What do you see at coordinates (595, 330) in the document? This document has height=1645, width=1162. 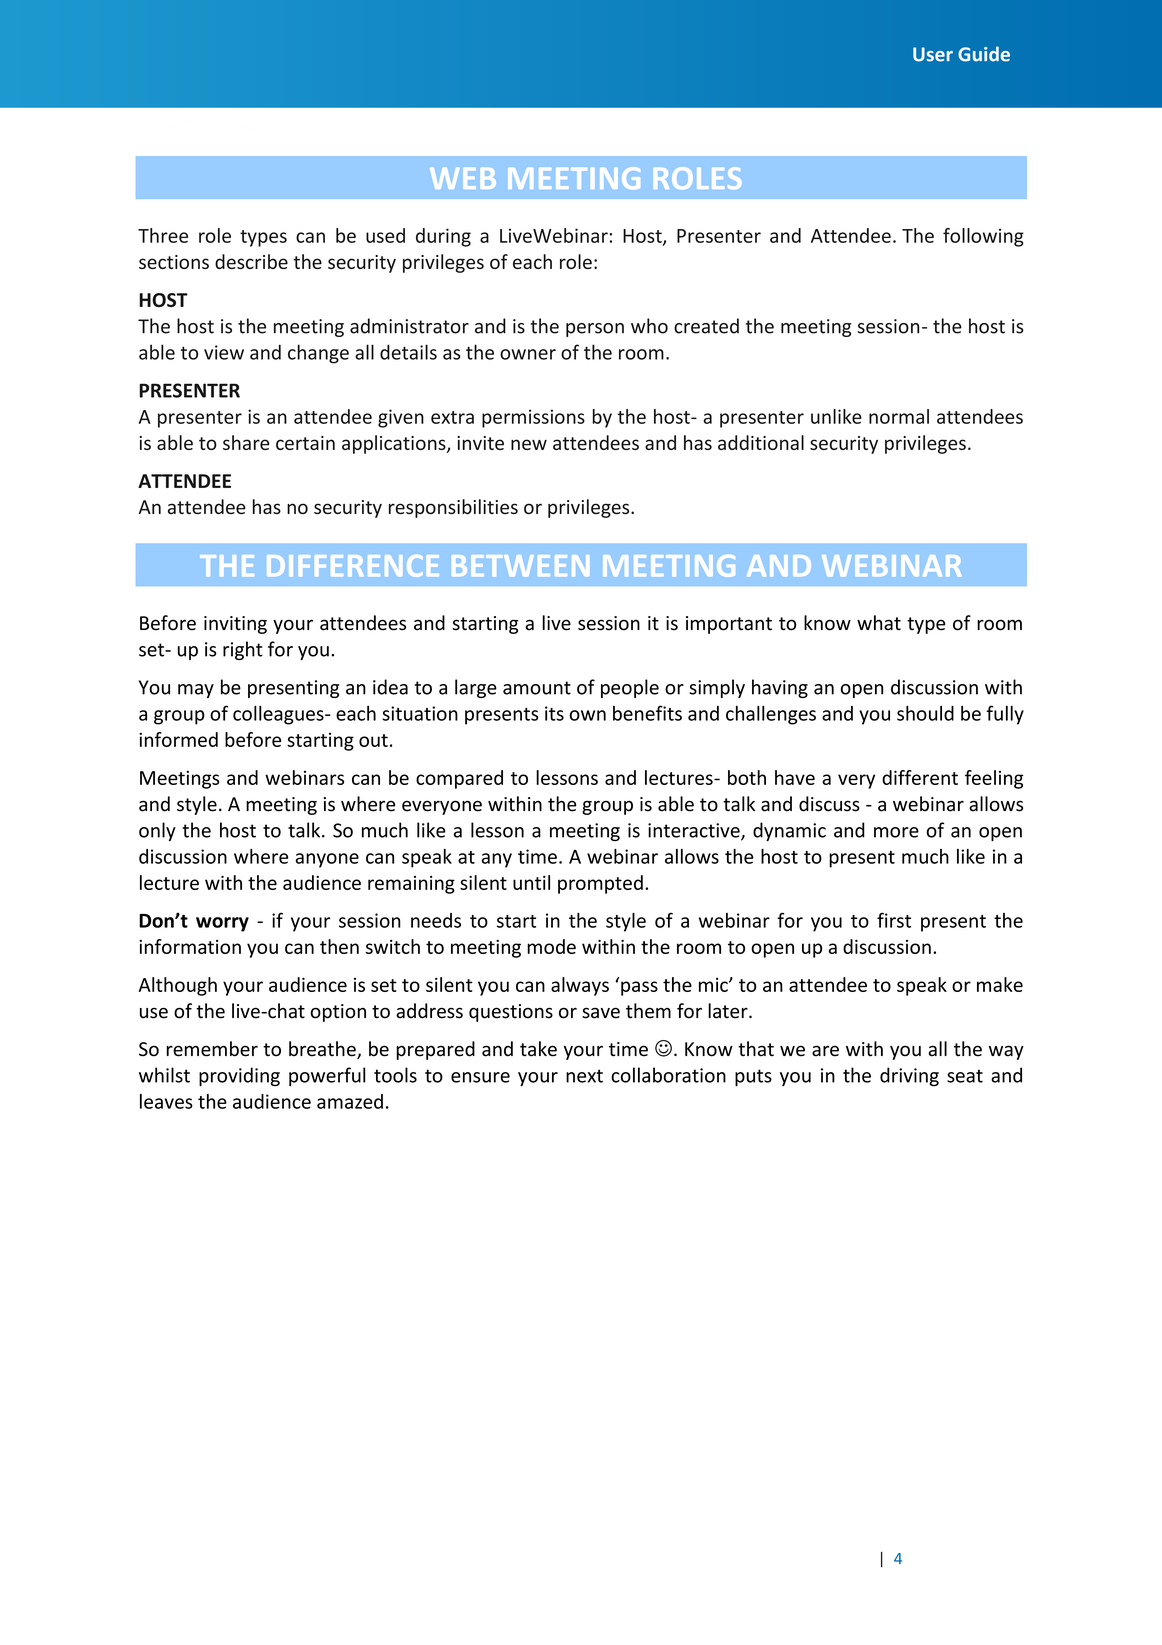 I see `person` at bounding box center [595, 330].
